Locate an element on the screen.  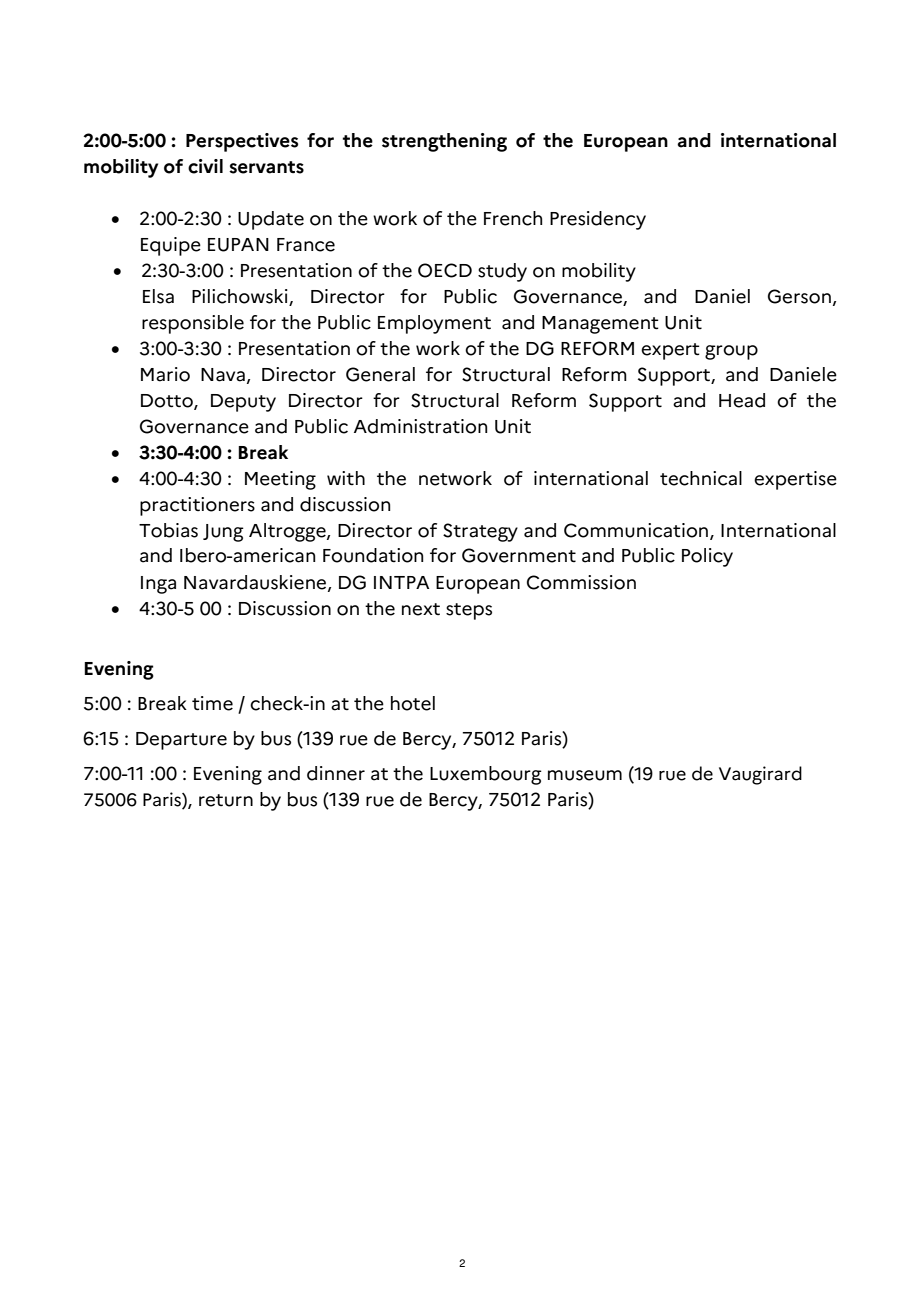
technical is located at coordinates (701, 478).
